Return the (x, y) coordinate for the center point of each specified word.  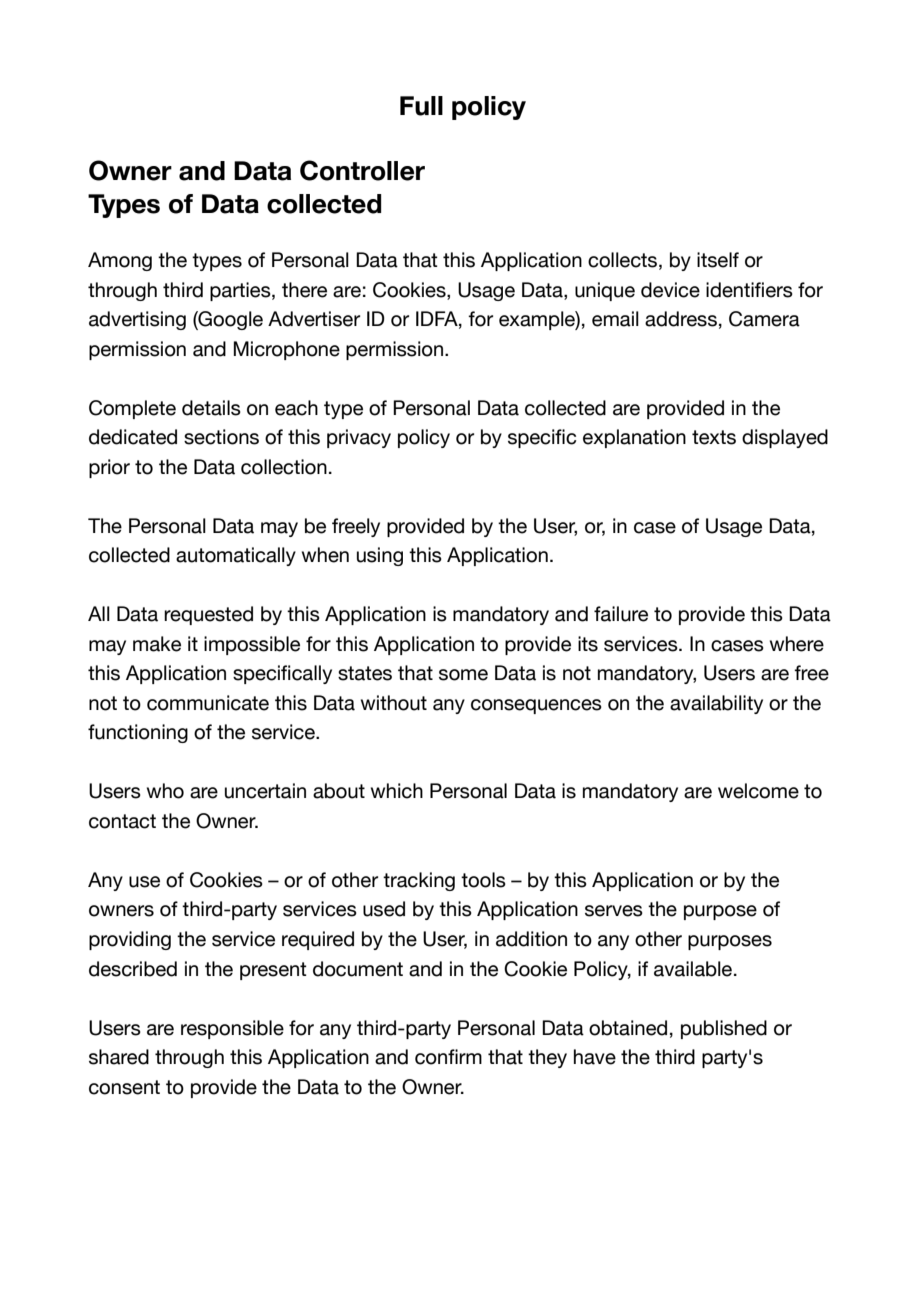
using (380, 556)
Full (421, 106)
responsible (232, 1029)
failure (621, 614)
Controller (362, 170)
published (724, 1029)
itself (718, 260)
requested (208, 615)
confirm (448, 1057)
